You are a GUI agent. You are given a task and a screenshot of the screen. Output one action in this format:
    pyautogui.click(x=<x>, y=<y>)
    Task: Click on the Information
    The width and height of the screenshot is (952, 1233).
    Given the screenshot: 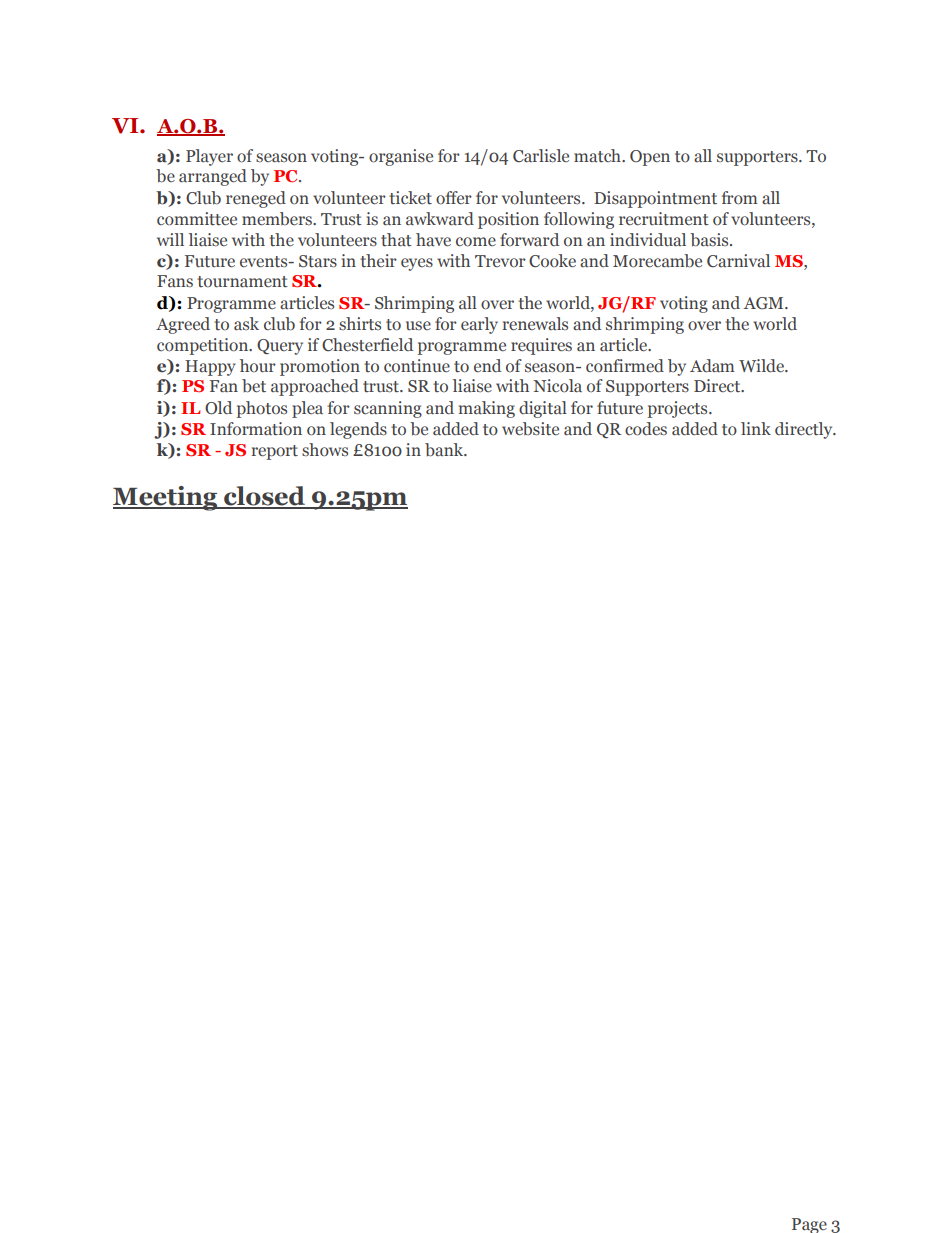 What is the action you would take?
    pyautogui.click(x=256, y=429)
